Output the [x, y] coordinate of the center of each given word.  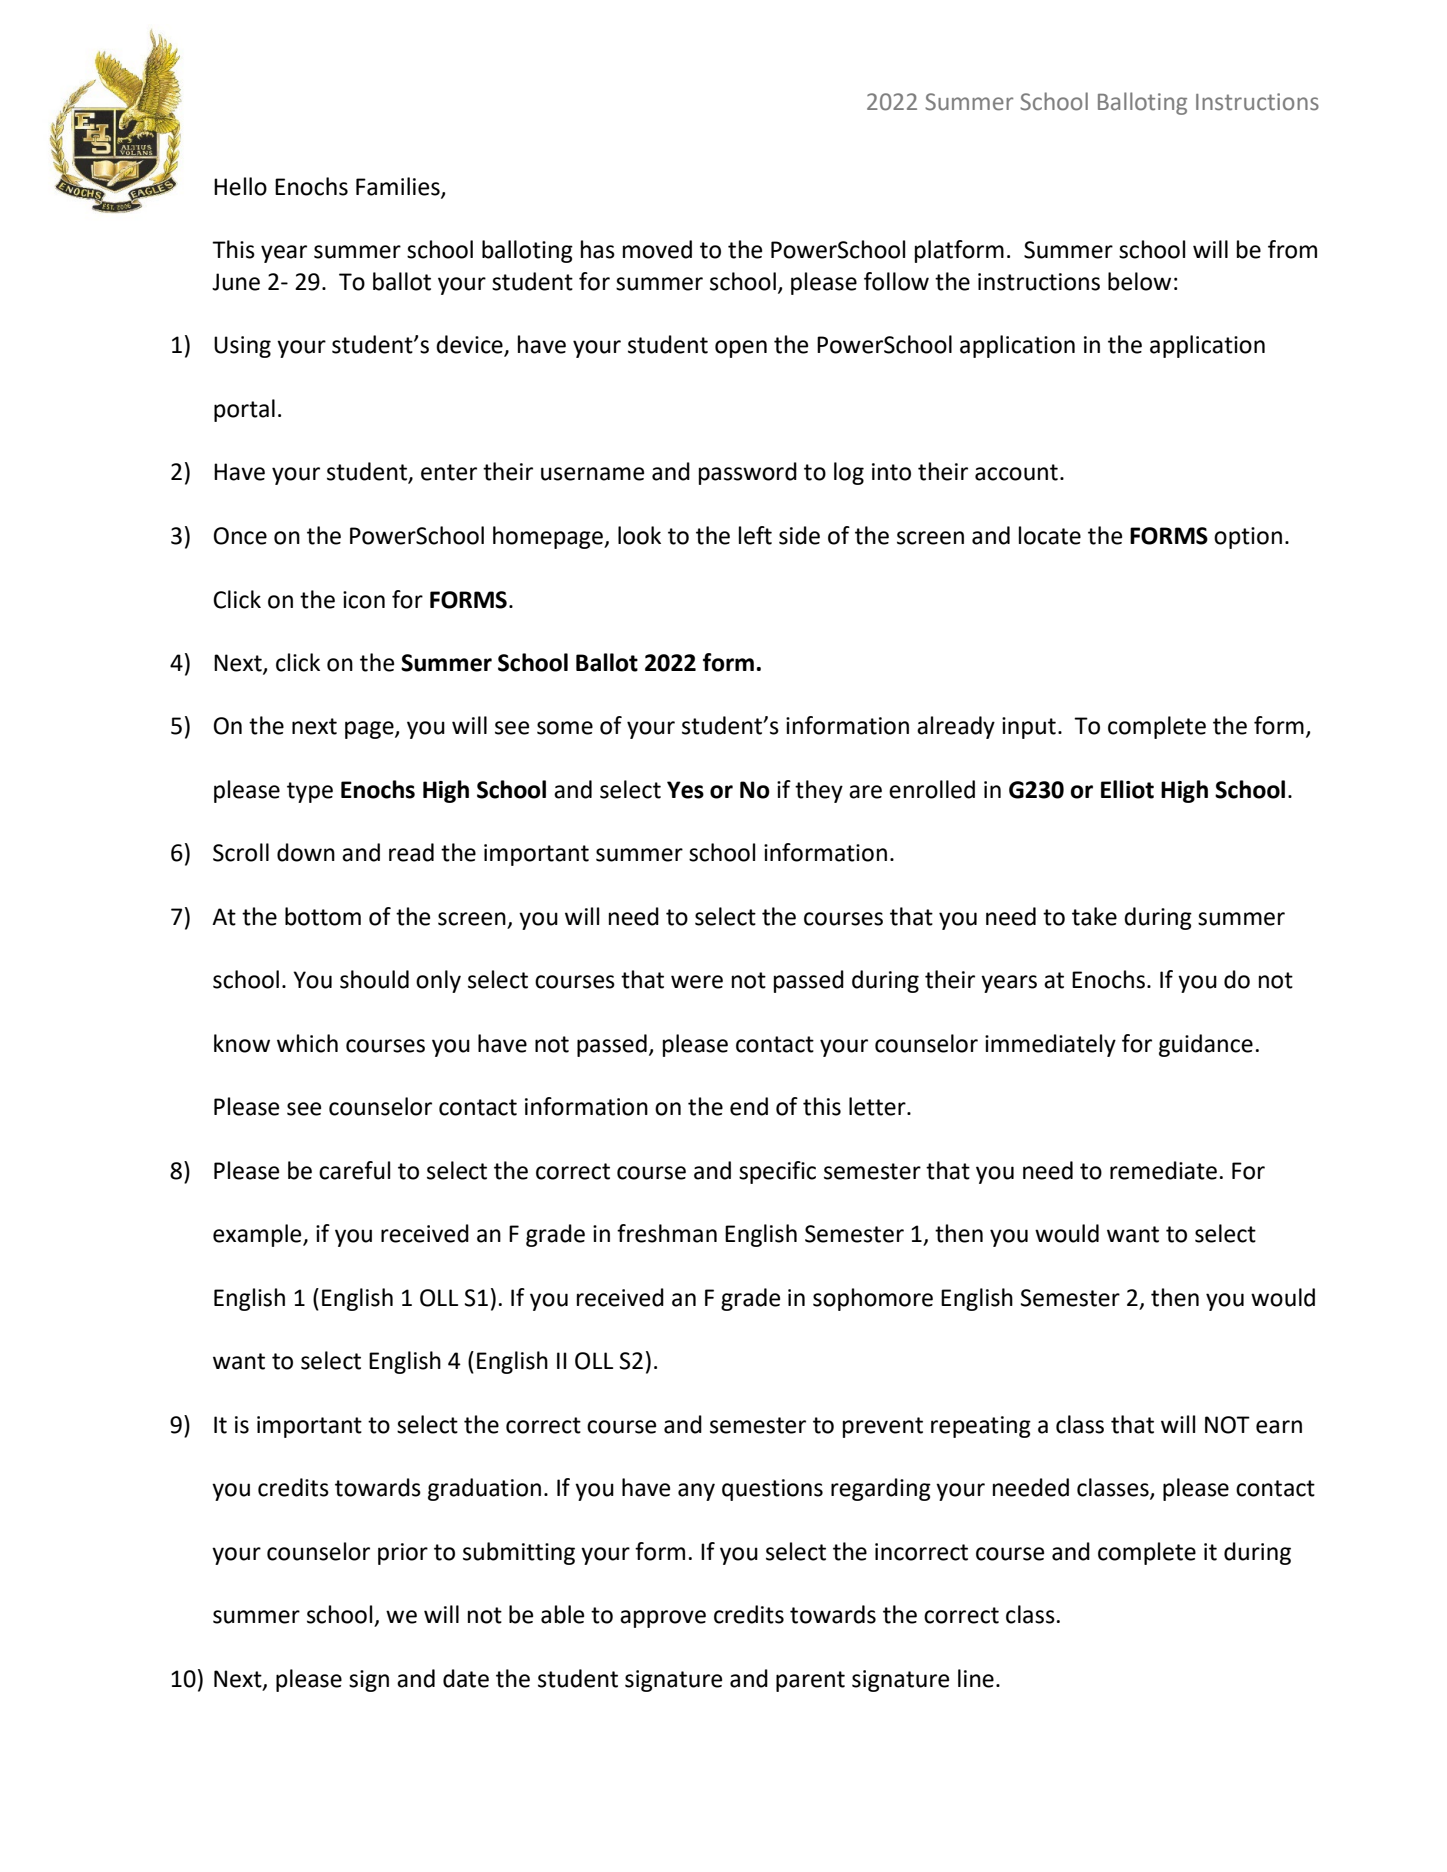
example [258, 1235]
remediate [1163, 1170]
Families [399, 187]
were [697, 982]
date [466, 1678]
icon [364, 600]
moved [657, 249]
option [1248, 538]
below [1139, 281]
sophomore [873, 1299]
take [1094, 916]
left [755, 535]
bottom [323, 916]
